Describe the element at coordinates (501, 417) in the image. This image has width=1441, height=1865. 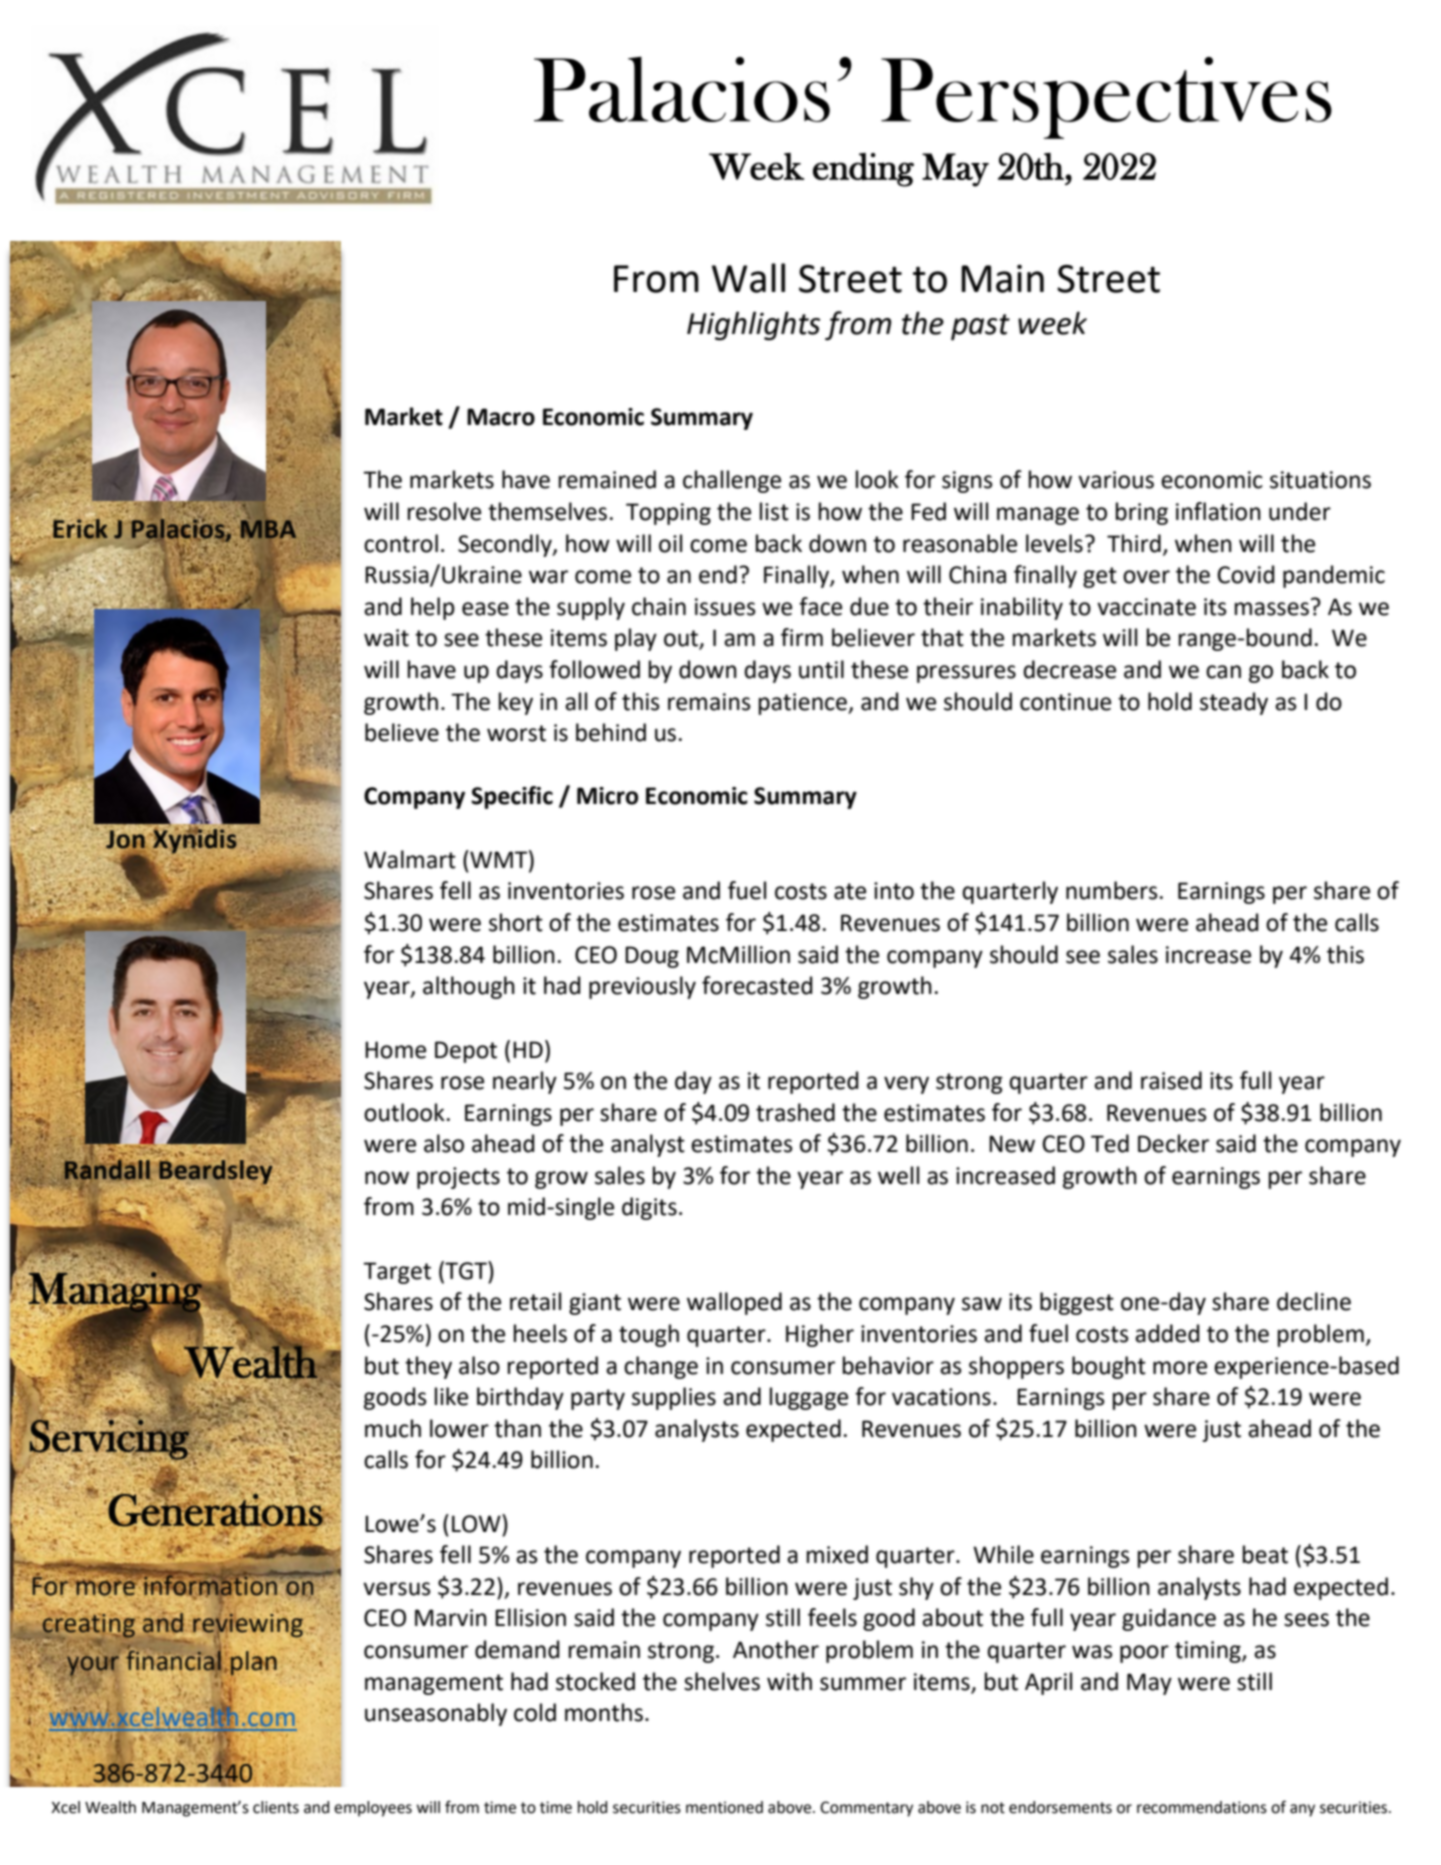
I see `Macro` at that location.
